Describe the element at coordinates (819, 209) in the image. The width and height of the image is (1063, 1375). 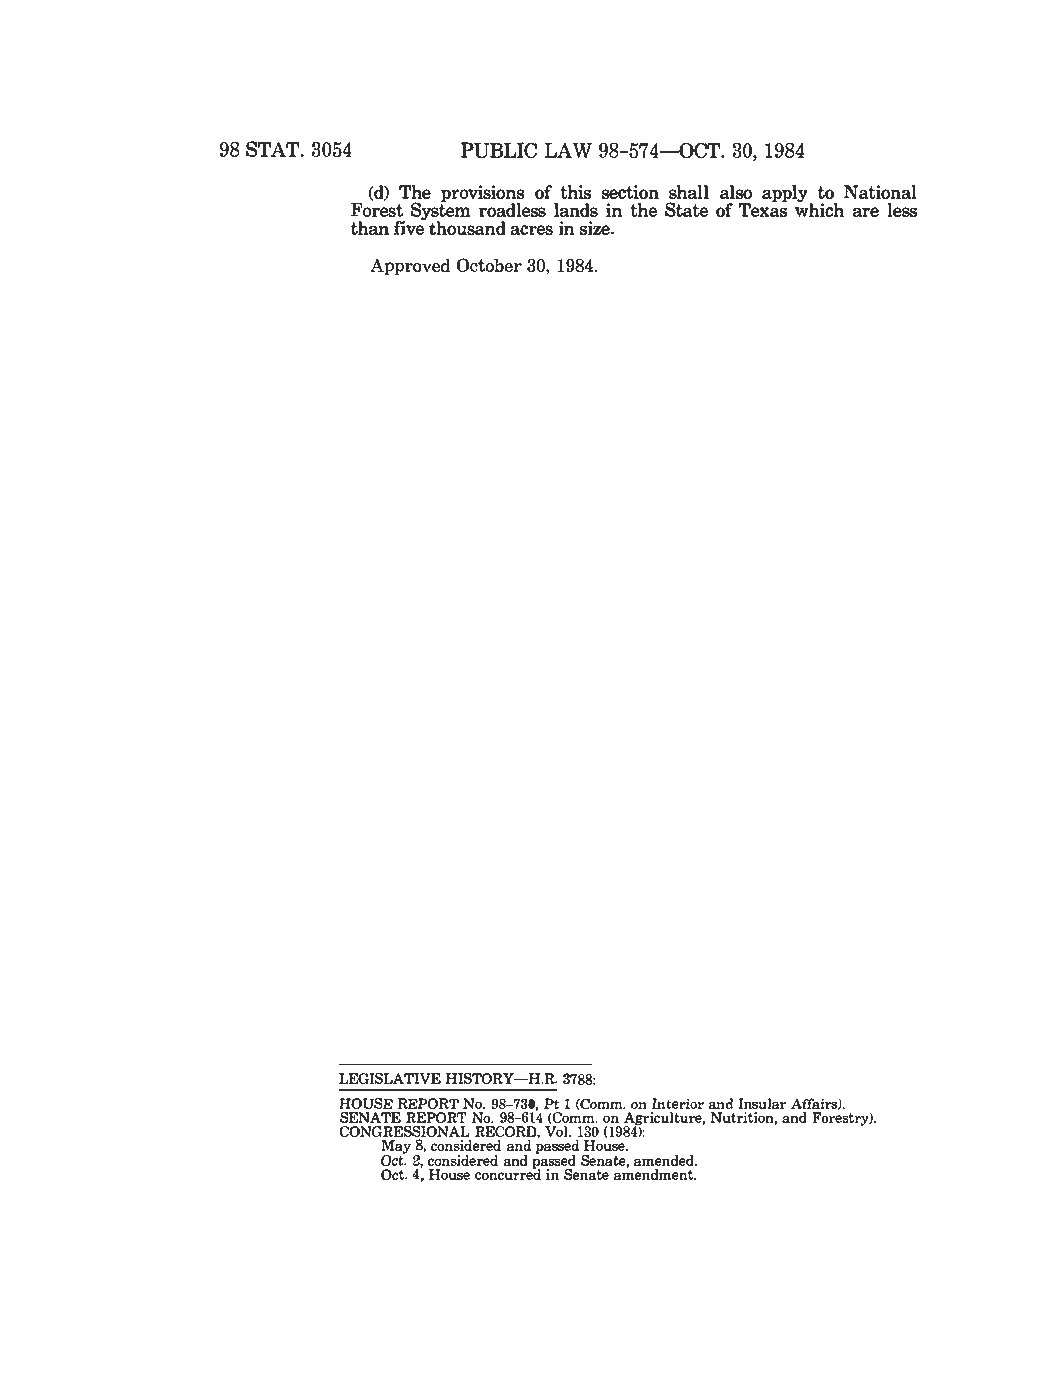
I see `which` at that location.
